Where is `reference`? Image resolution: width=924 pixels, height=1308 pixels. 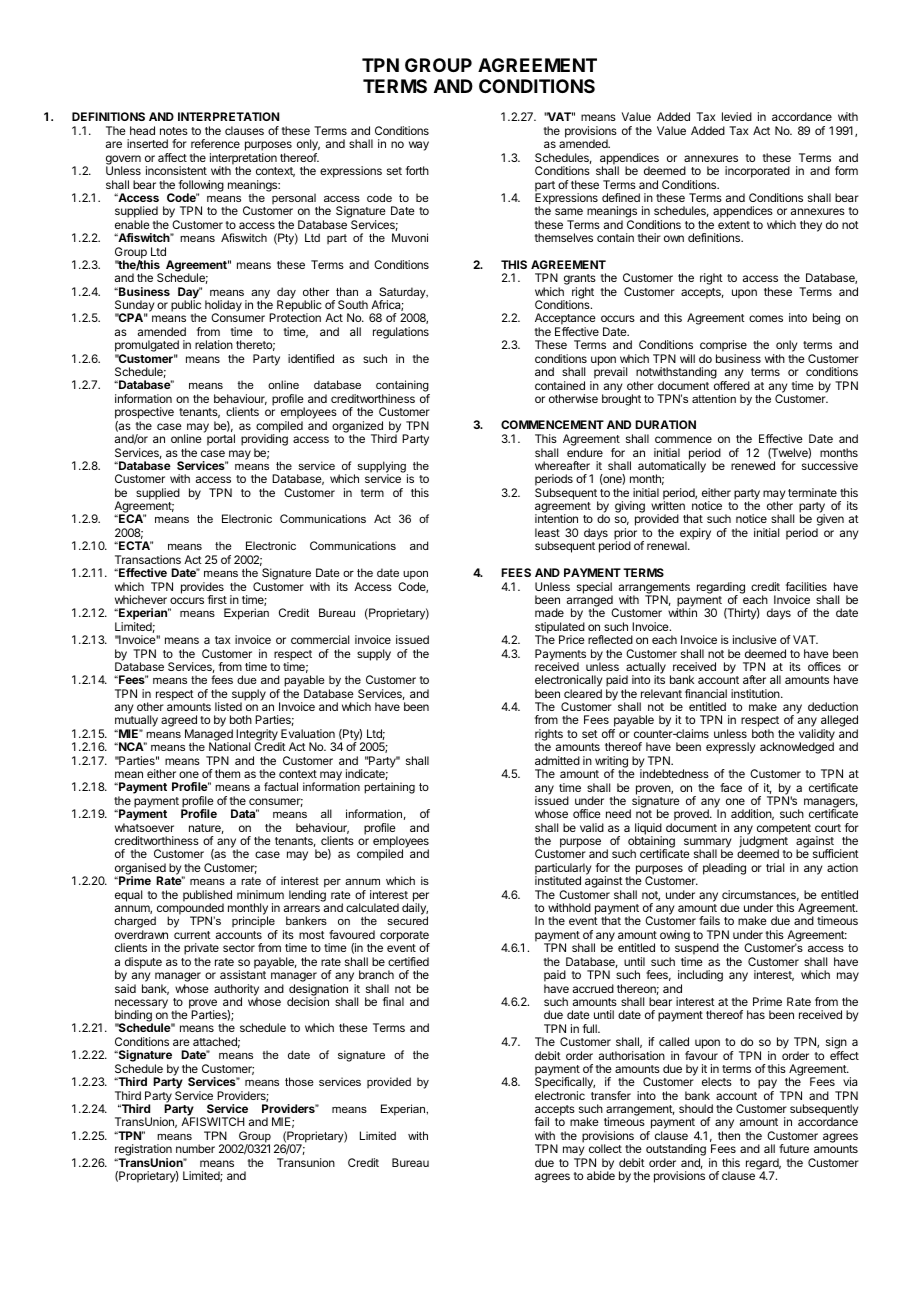
reference is located at coordinates (215, 143).
